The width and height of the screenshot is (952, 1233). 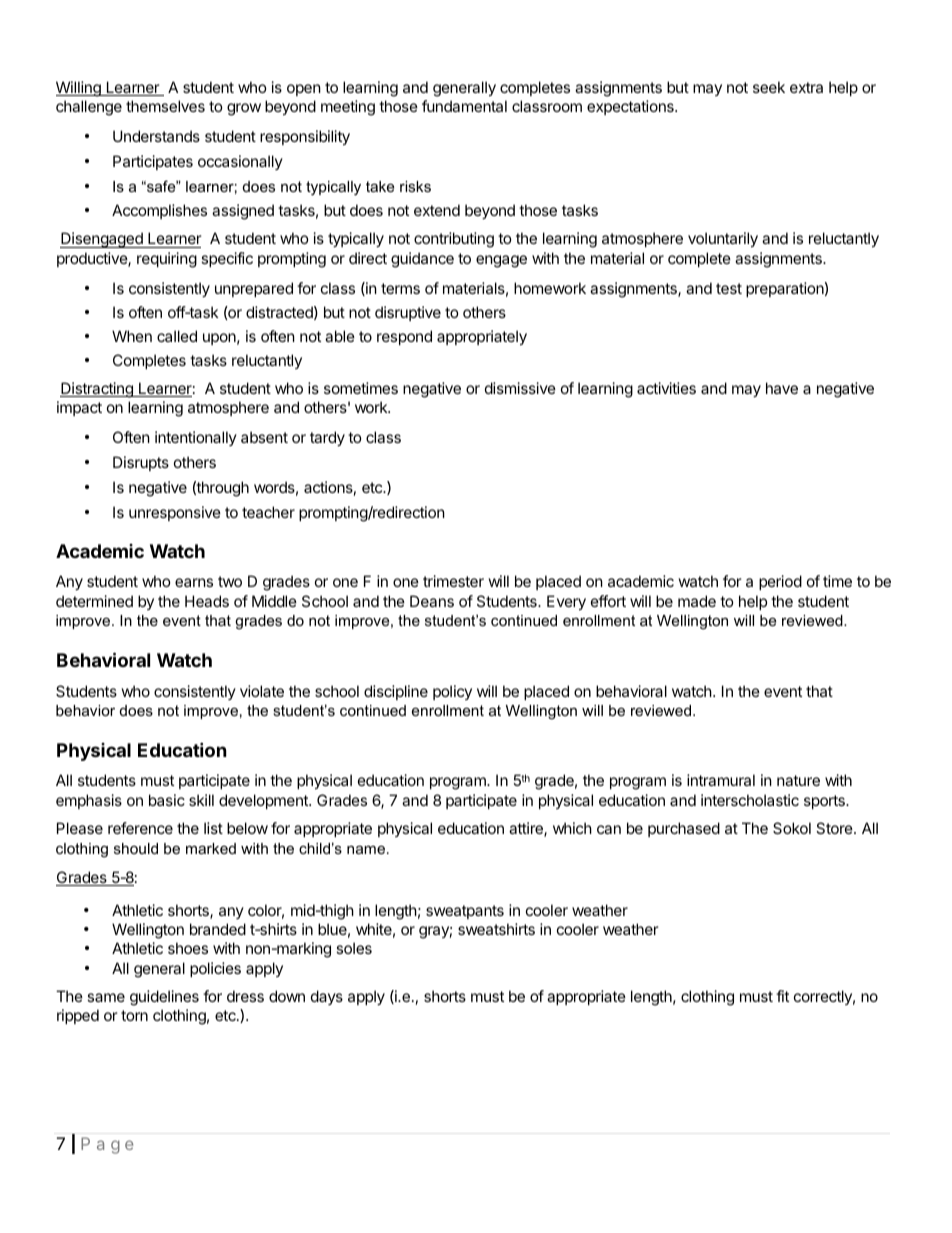 I want to click on soles, so click(x=354, y=948).
